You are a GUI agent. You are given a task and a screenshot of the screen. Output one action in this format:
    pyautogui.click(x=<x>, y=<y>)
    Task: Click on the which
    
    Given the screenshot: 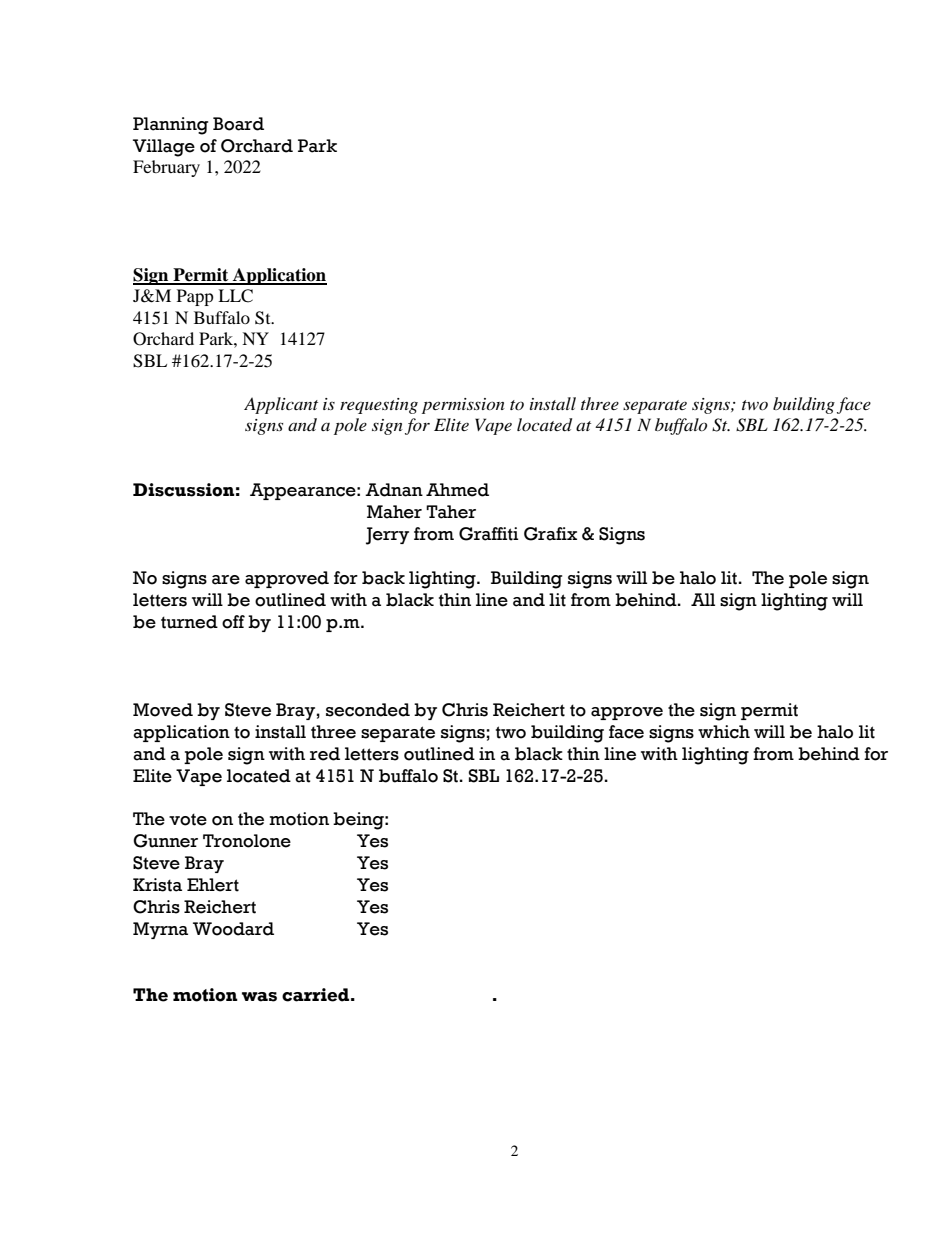 What is the action you would take?
    pyautogui.click(x=724, y=732)
